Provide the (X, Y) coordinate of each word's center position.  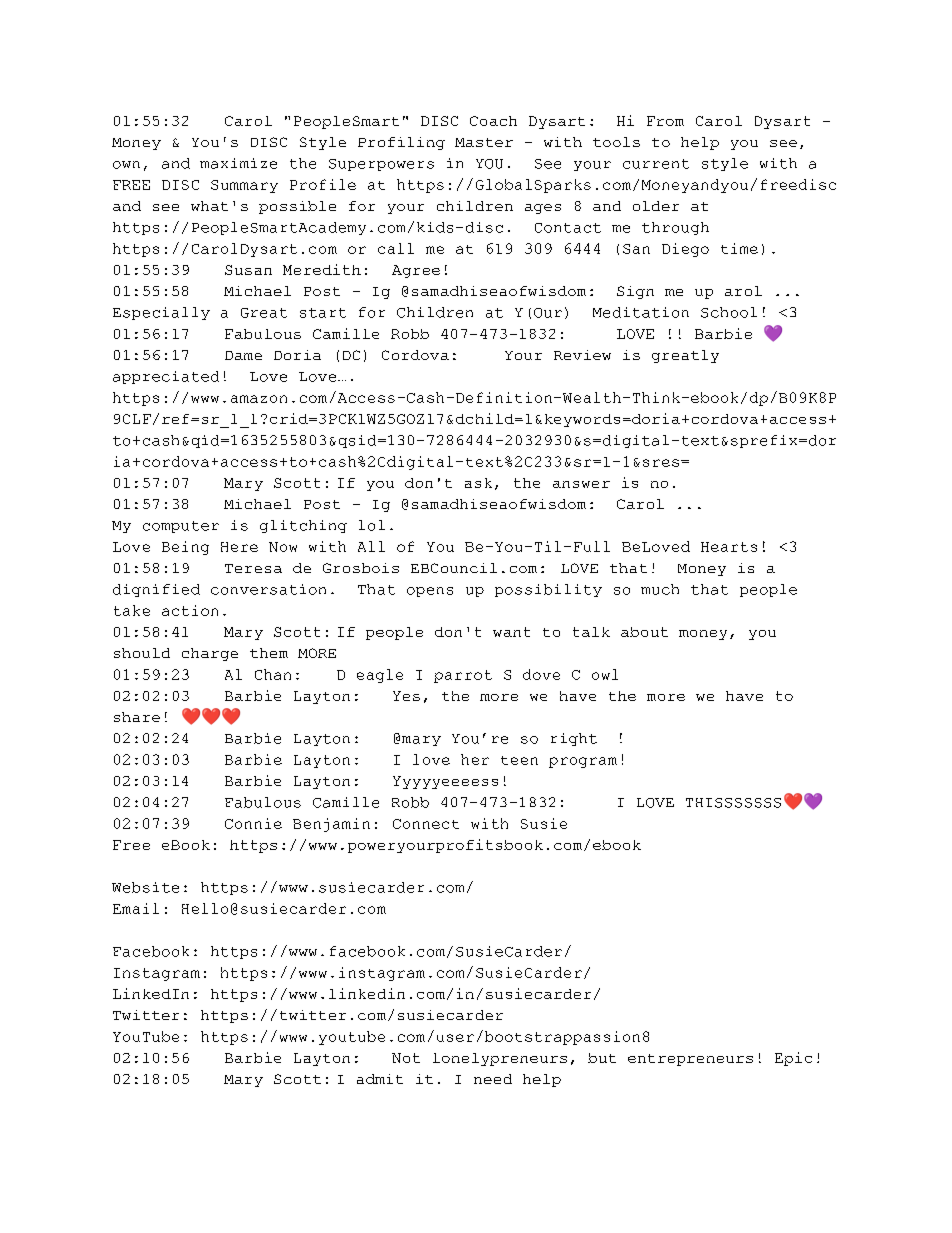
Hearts (729, 547)
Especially (161, 313)
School (729, 312)
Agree (416, 271)
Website (145, 887)
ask (478, 483)
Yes (406, 696)
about (644, 632)
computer (181, 527)
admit (380, 1079)
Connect (426, 824)
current (656, 164)
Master (484, 142)
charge (210, 654)
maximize (238, 163)
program (583, 762)
